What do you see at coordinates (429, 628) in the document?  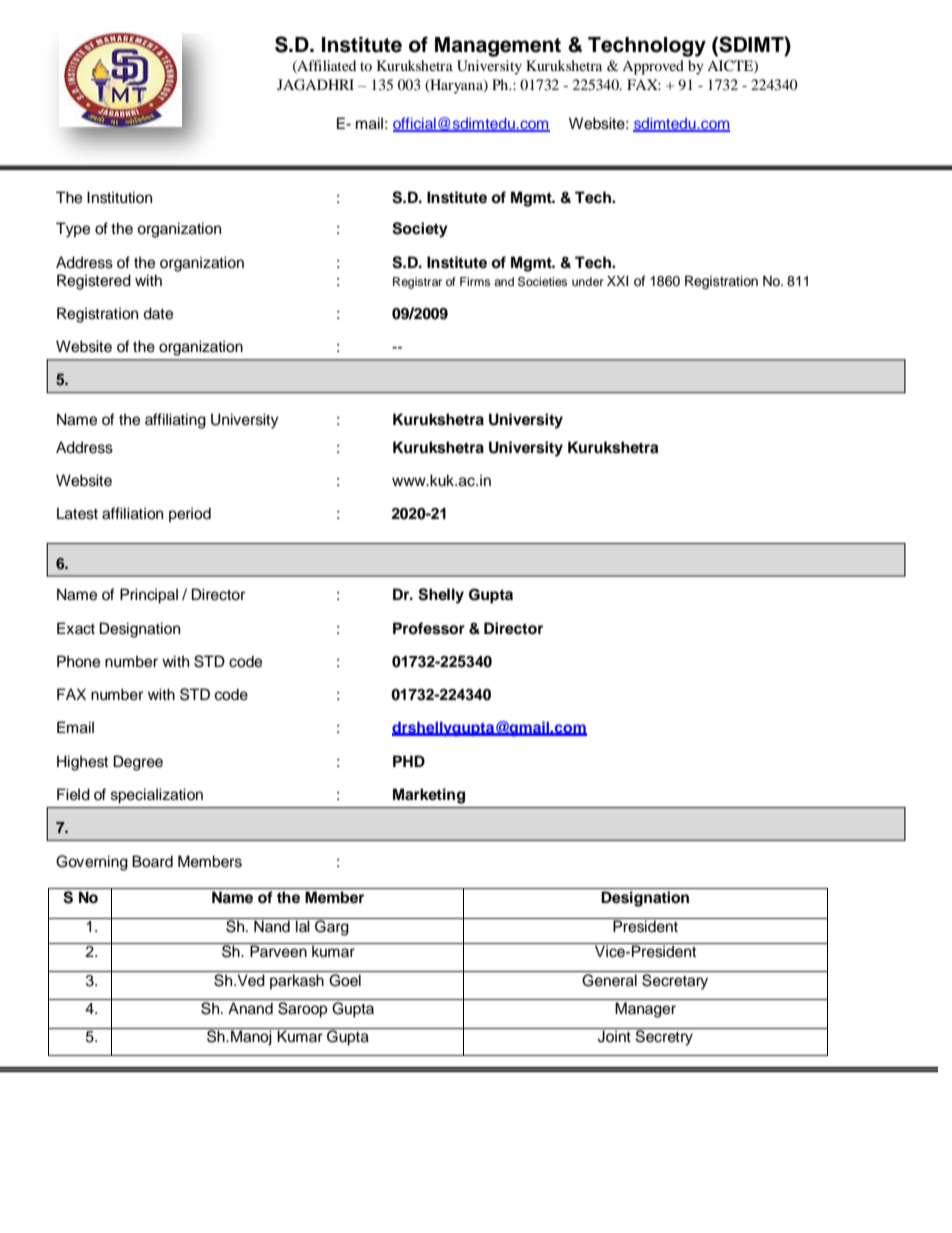 I see `Professor` at bounding box center [429, 628].
